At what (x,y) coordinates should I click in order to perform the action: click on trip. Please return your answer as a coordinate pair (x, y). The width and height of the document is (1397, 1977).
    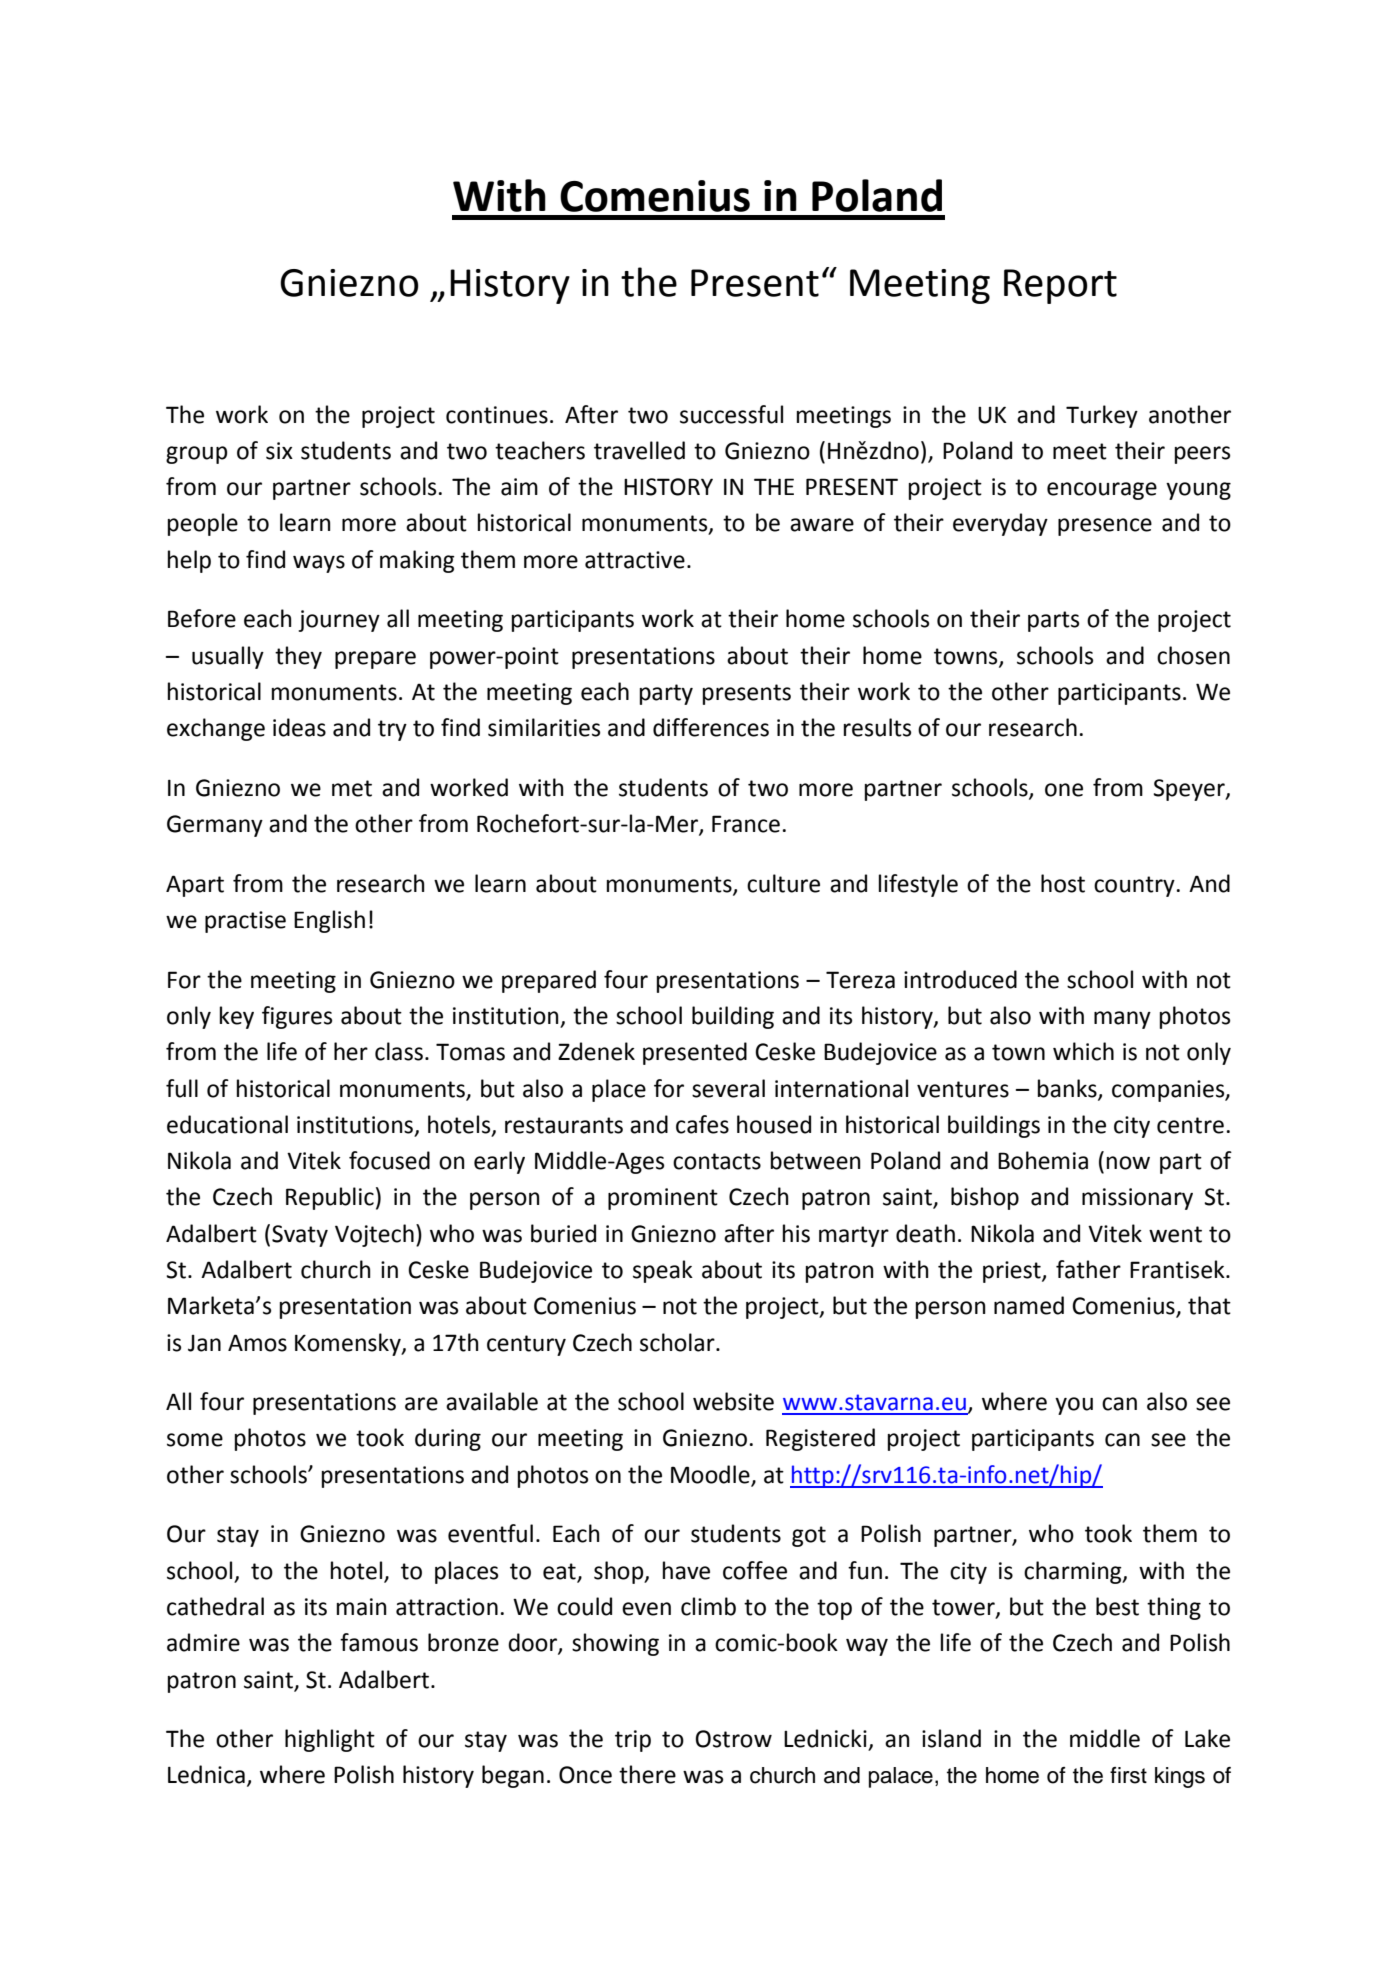
    Looking at the image, I should click on (633, 1741).
